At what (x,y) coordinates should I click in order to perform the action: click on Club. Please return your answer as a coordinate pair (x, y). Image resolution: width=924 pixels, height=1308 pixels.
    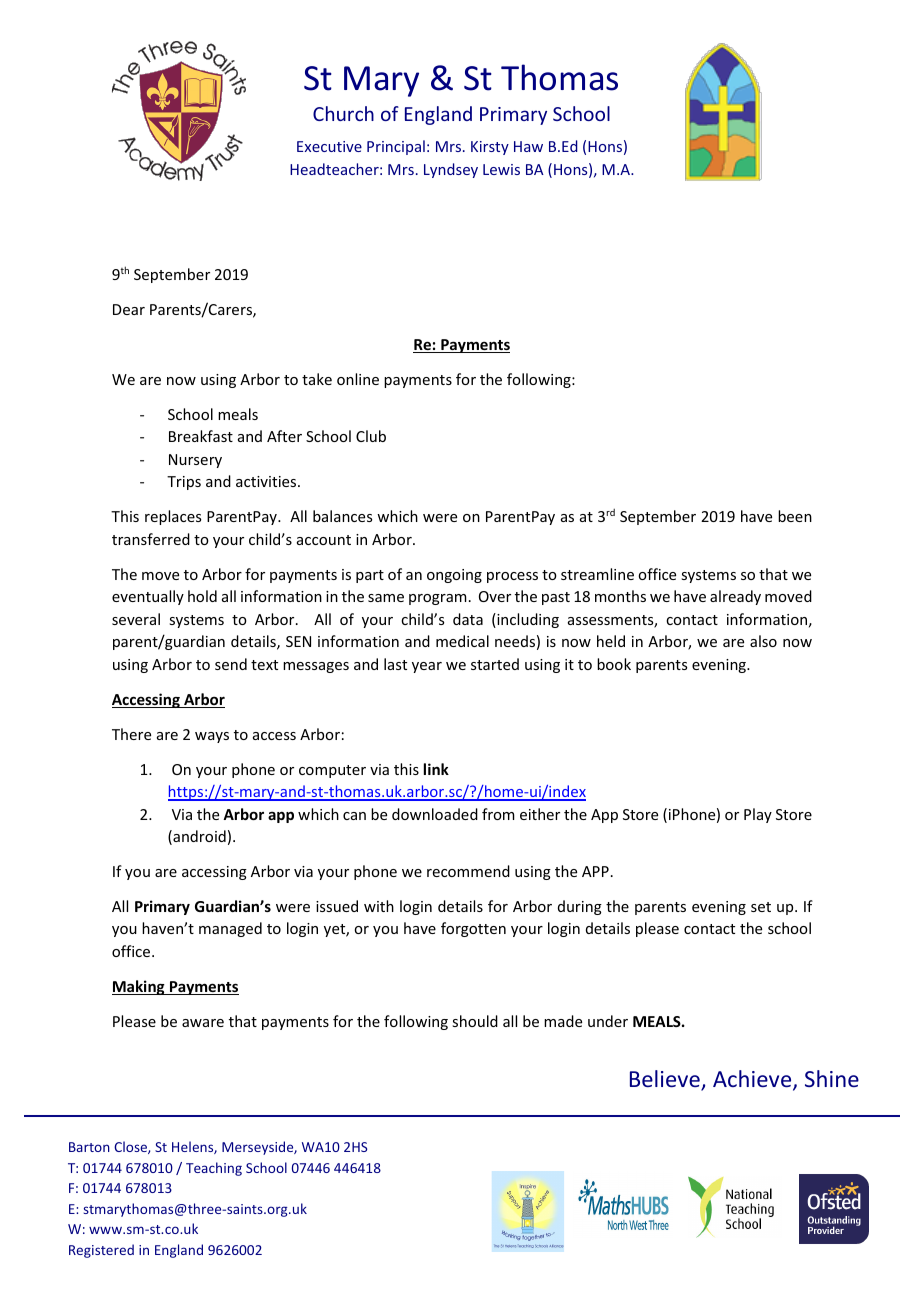
    Looking at the image, I should click on (371, 436).
